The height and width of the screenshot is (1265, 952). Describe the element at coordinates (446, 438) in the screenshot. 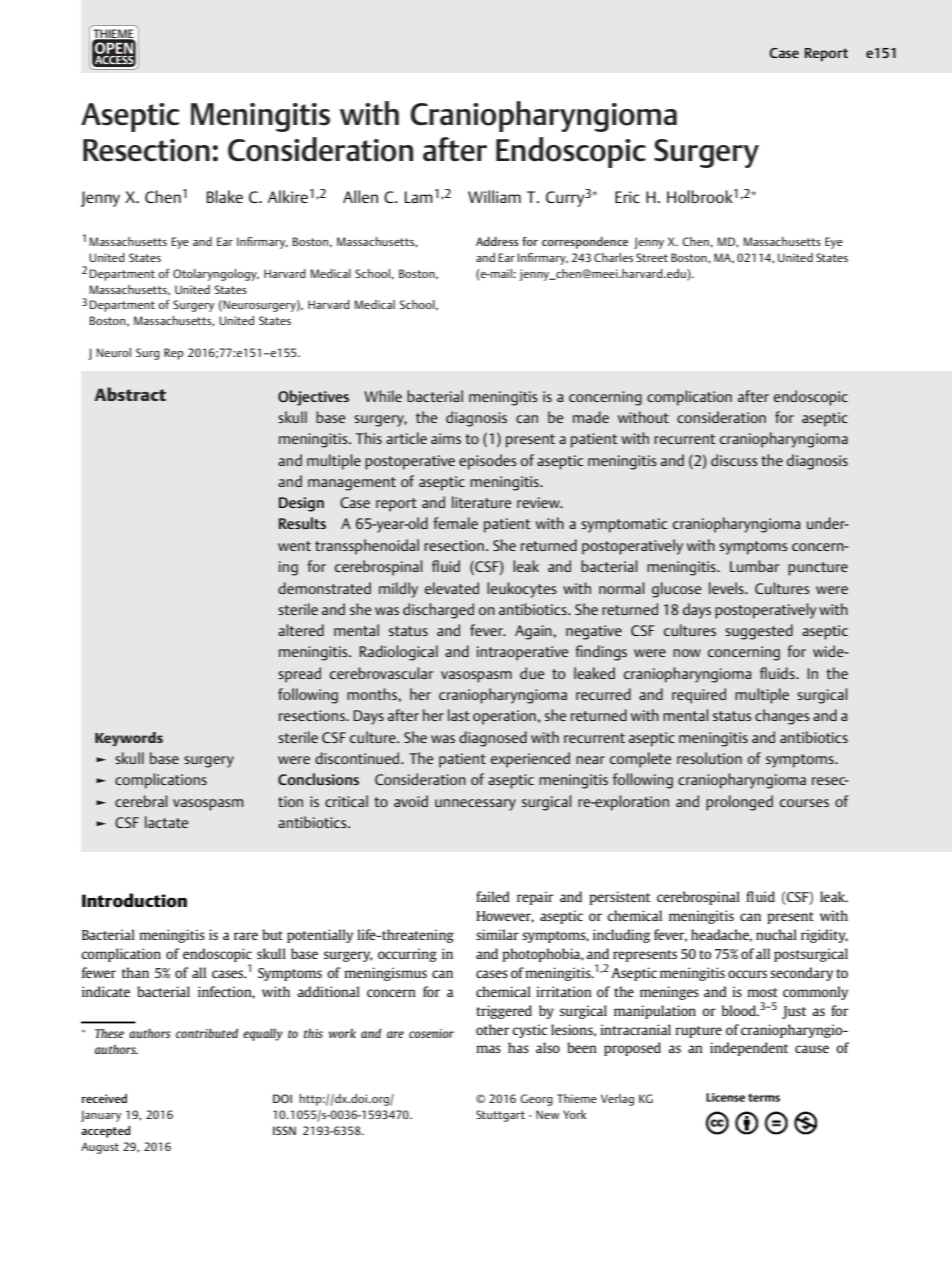

I see `aims` at that location.
